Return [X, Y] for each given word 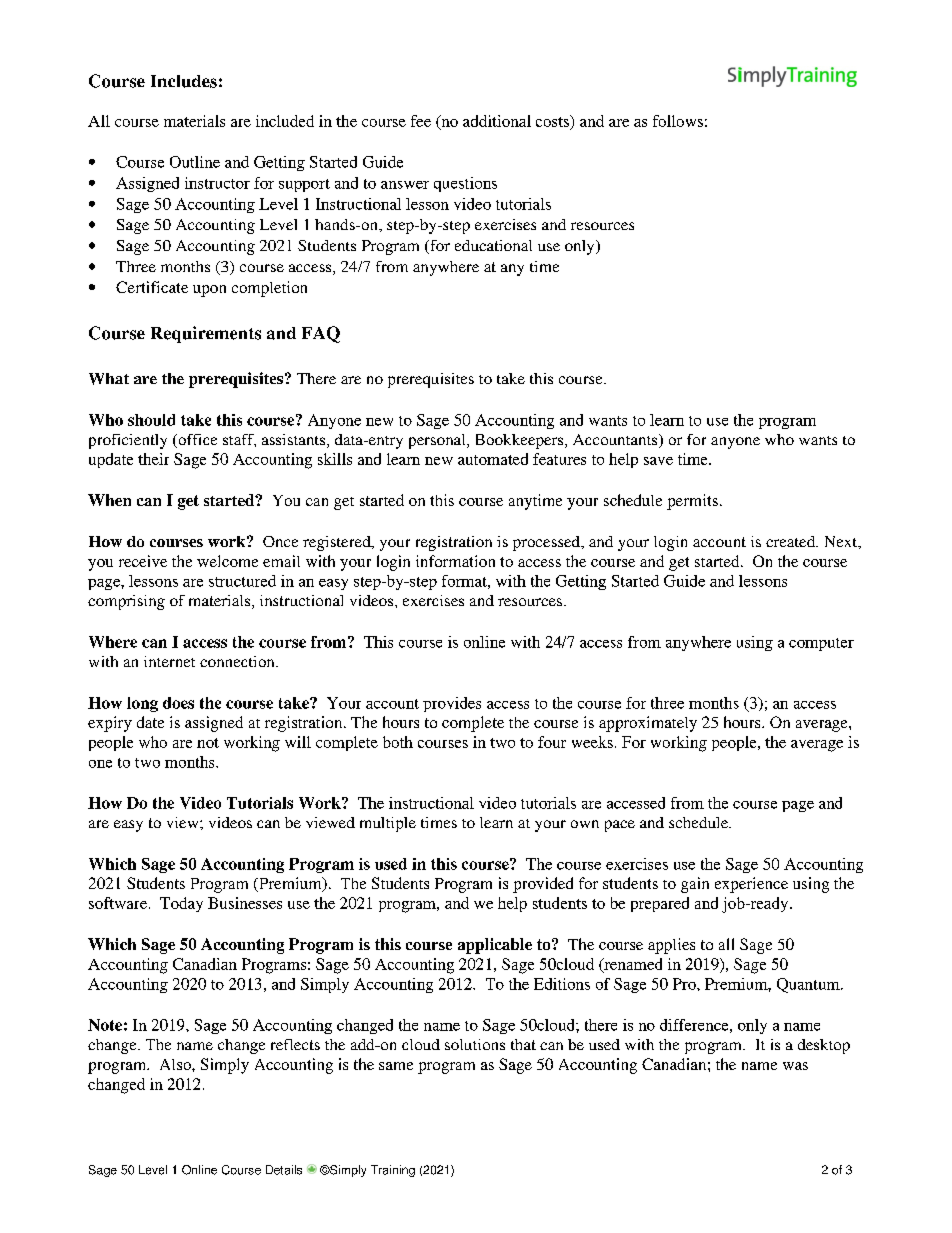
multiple [388, 824]
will [298, 742]
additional [497, 121]
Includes [184, 81]
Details [284, 1170]
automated [493, 459]
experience [751, 885]
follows [678, 121]
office [196, 441]
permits [692, 502]
